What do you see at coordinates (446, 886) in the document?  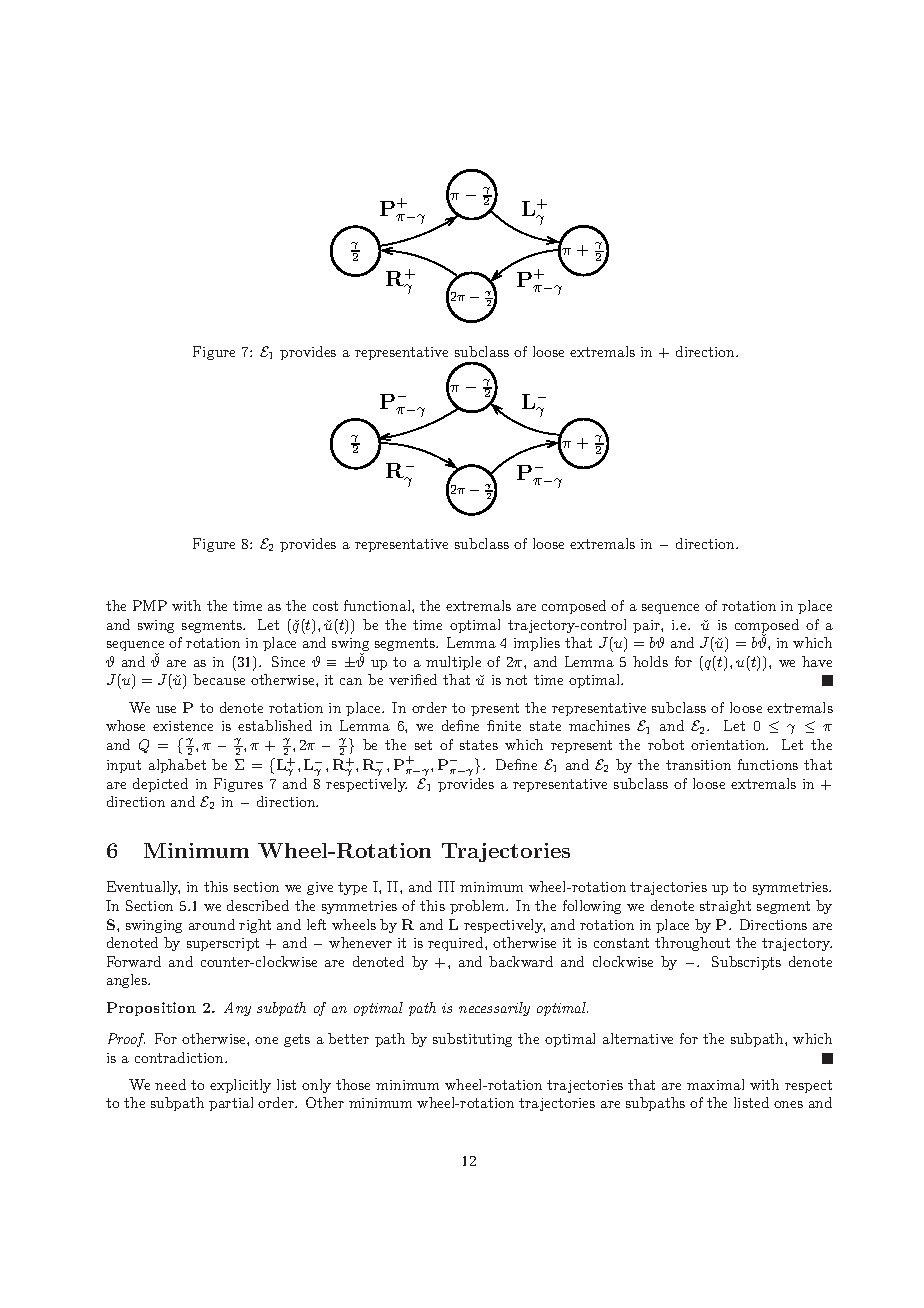 I see `III` at bounding box center [446, 886].
